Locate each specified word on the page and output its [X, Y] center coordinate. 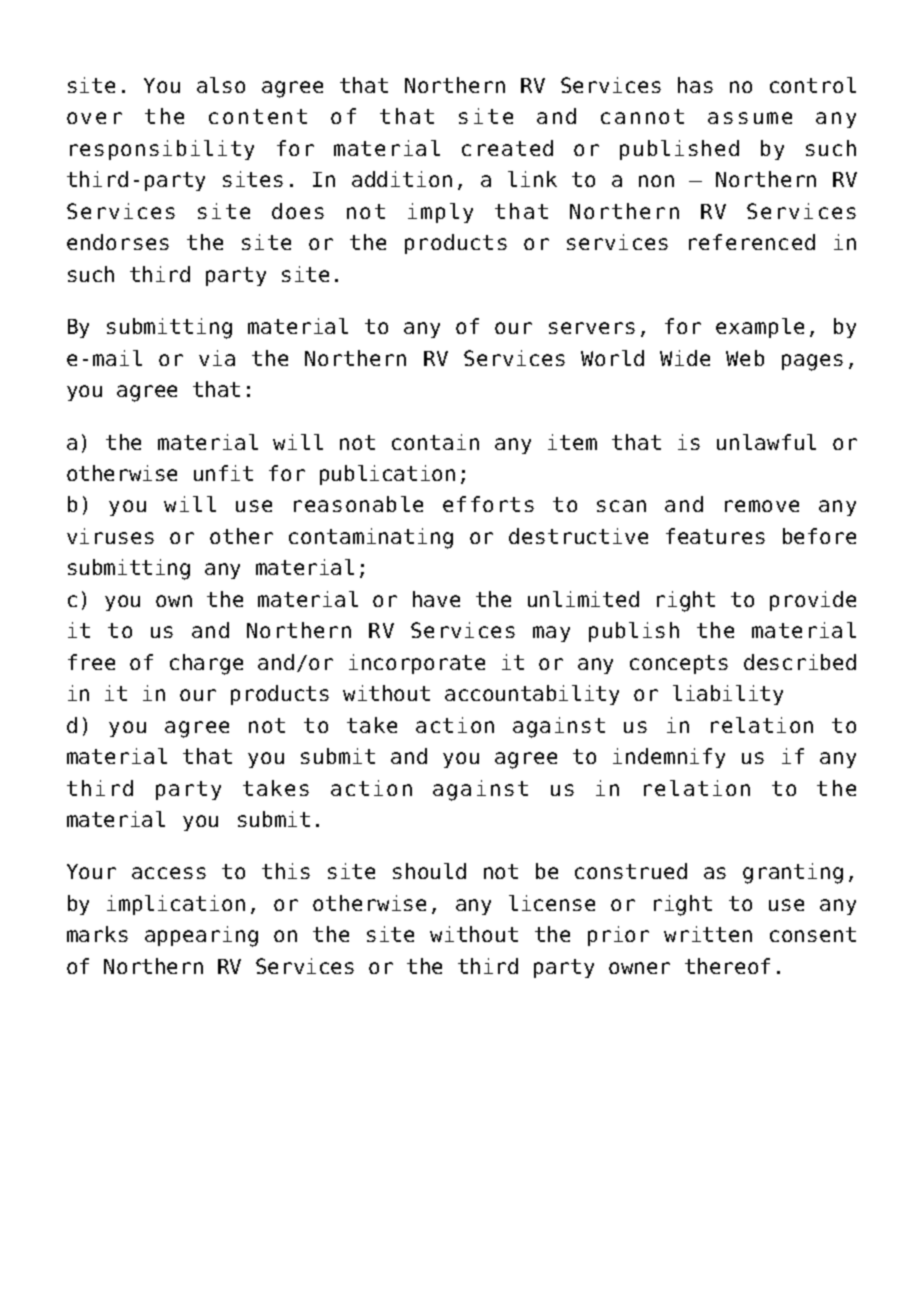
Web [745, 358]
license [552, 903]
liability [728, 695]
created [507, 148]
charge [206, 664]
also [221, 85]
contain [435, 442]
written [708, 934]
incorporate [417, 664]
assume [750, 118]
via [217, 358]
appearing [201, 936]
